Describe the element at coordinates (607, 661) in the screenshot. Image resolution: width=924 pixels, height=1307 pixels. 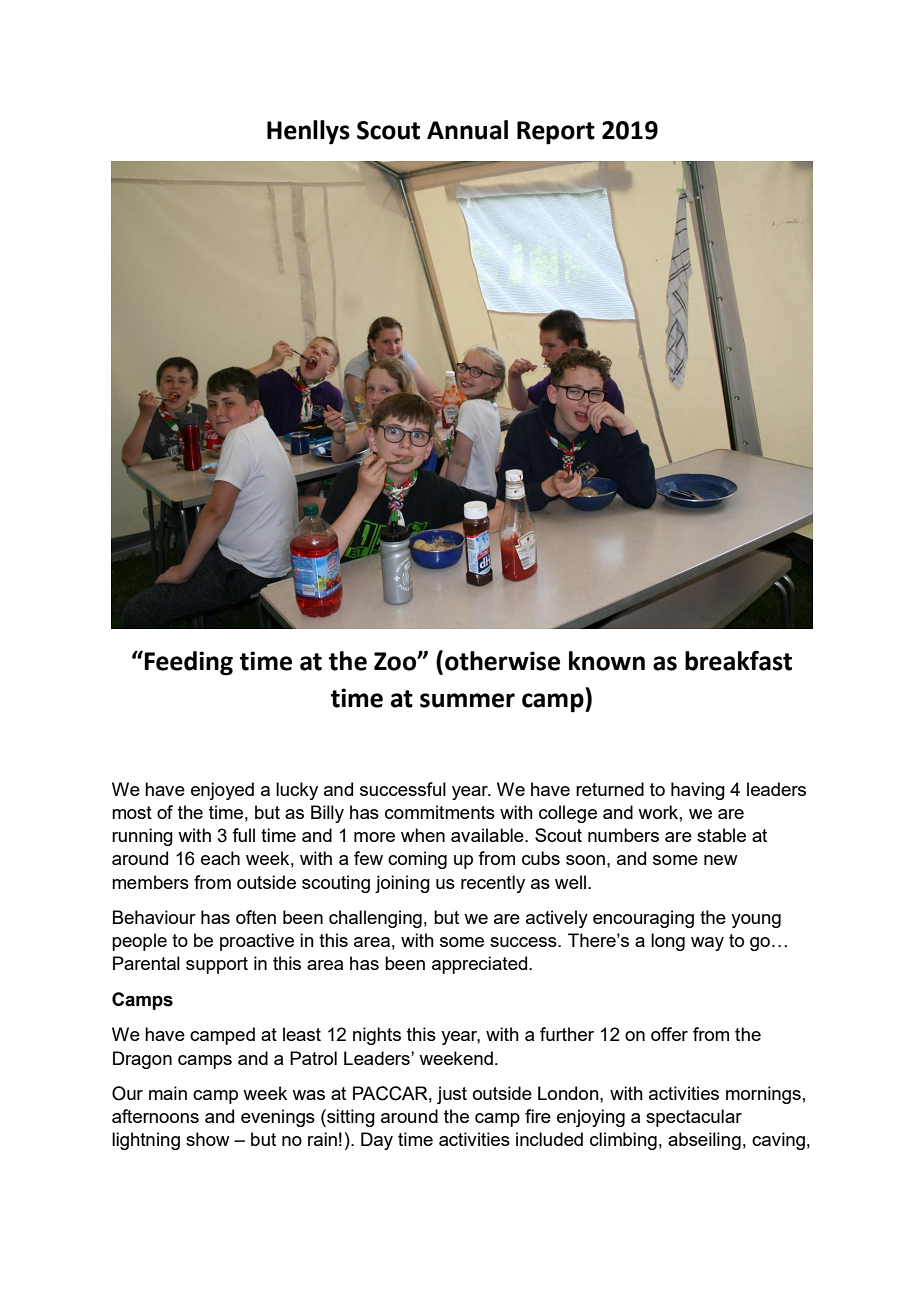
I see `known` at that location.
